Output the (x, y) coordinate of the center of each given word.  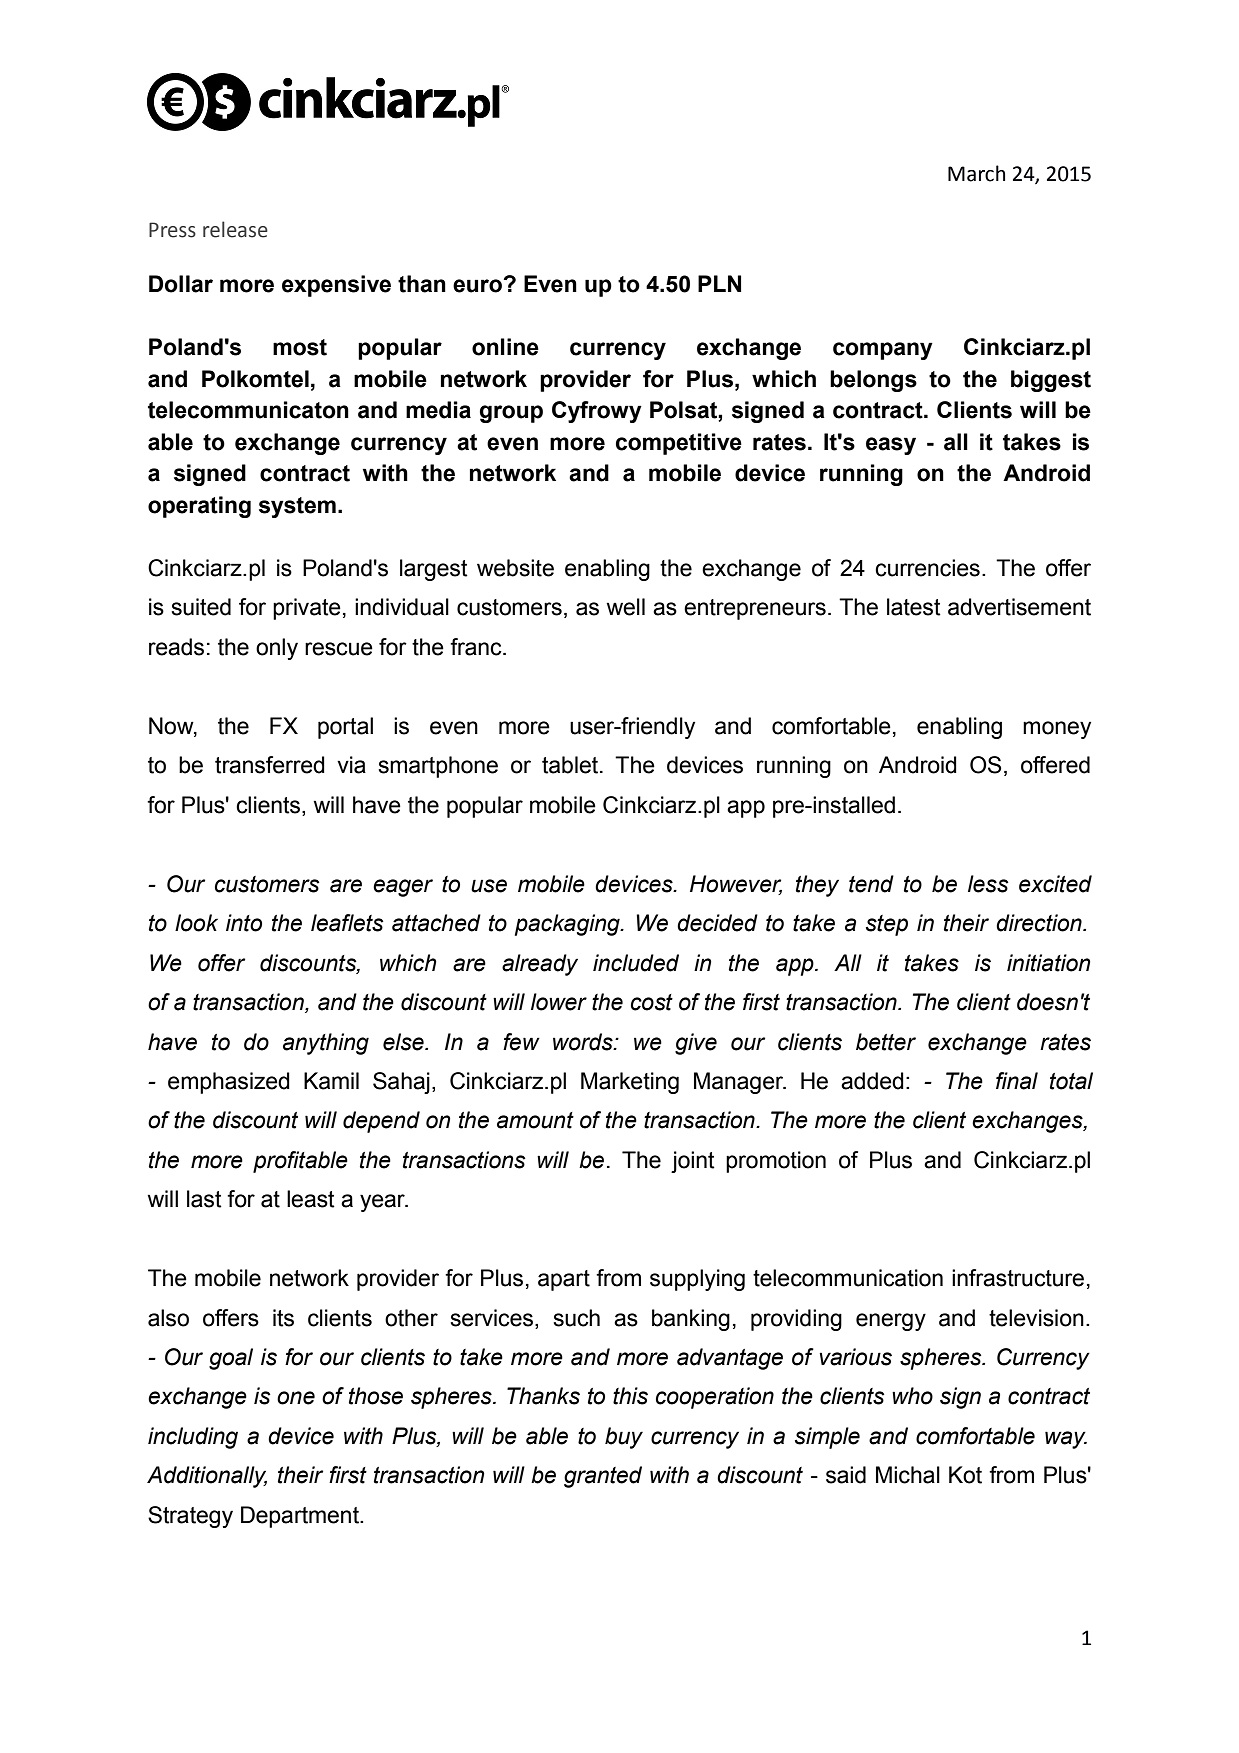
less (988, 884)
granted (603, 1477)
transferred (270, 765)
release (235, 229)
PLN (719, 283)
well (625, 607)
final (1017, 1081)
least (311, 1199)
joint (693, 1162)
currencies (927, 568)
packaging (568, 925)
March (976, 173)
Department (301, 1517)
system (297, 507)
